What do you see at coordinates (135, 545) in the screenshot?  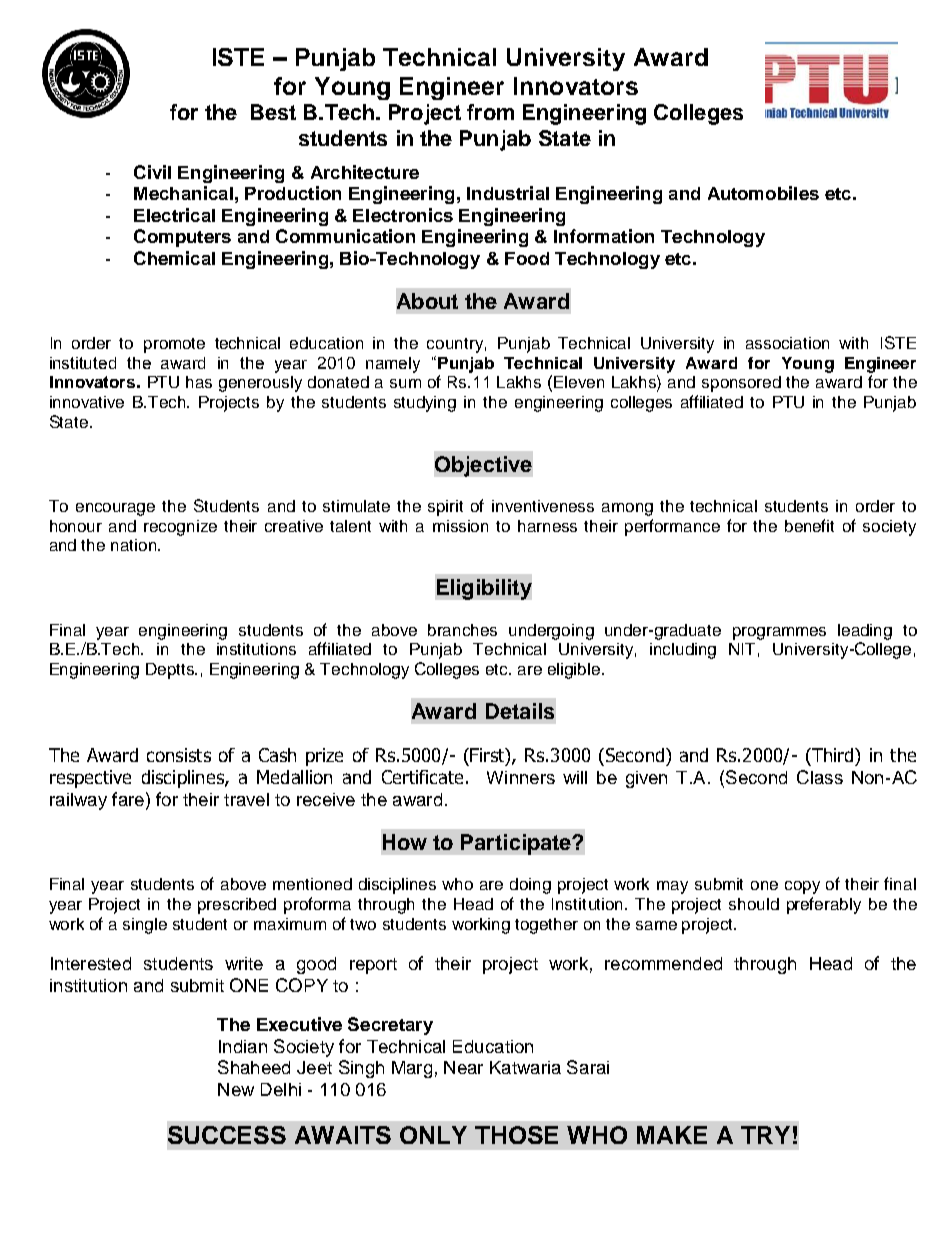 I see `nation` at bounding box center [135, 545].
